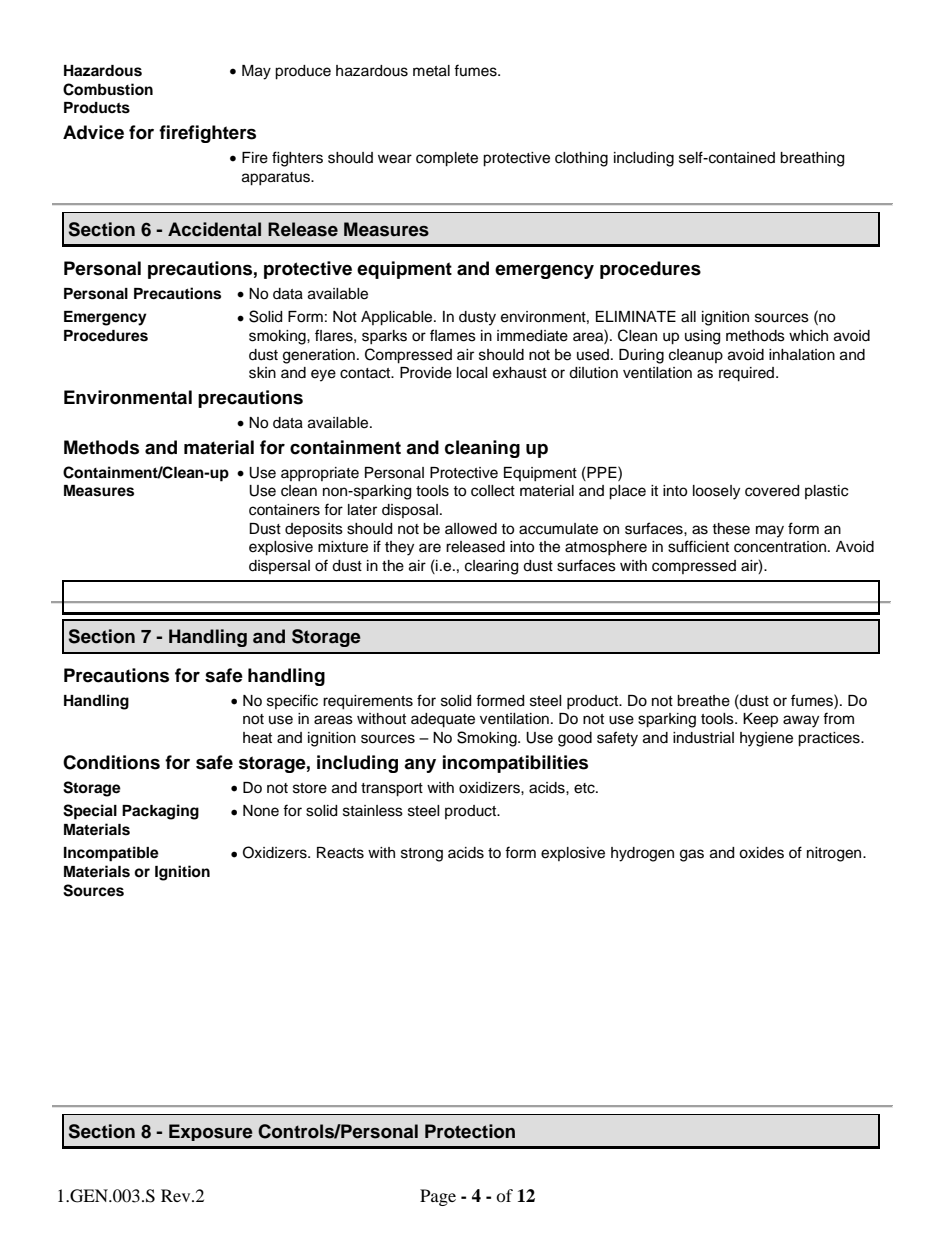  I want to click on Packaging, so click(160, 812).
